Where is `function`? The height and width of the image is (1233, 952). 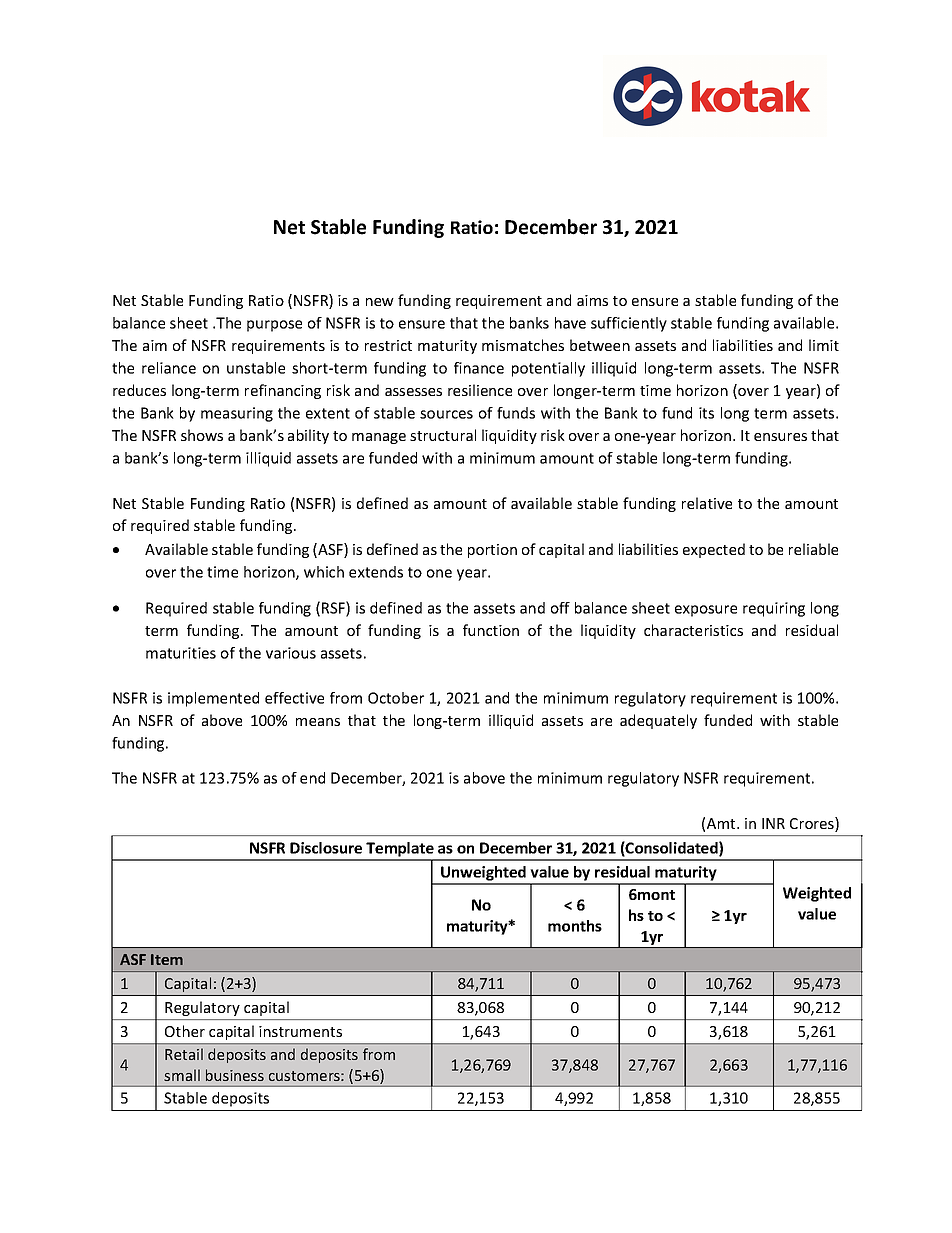
function is located at coordinates (491, 630).
